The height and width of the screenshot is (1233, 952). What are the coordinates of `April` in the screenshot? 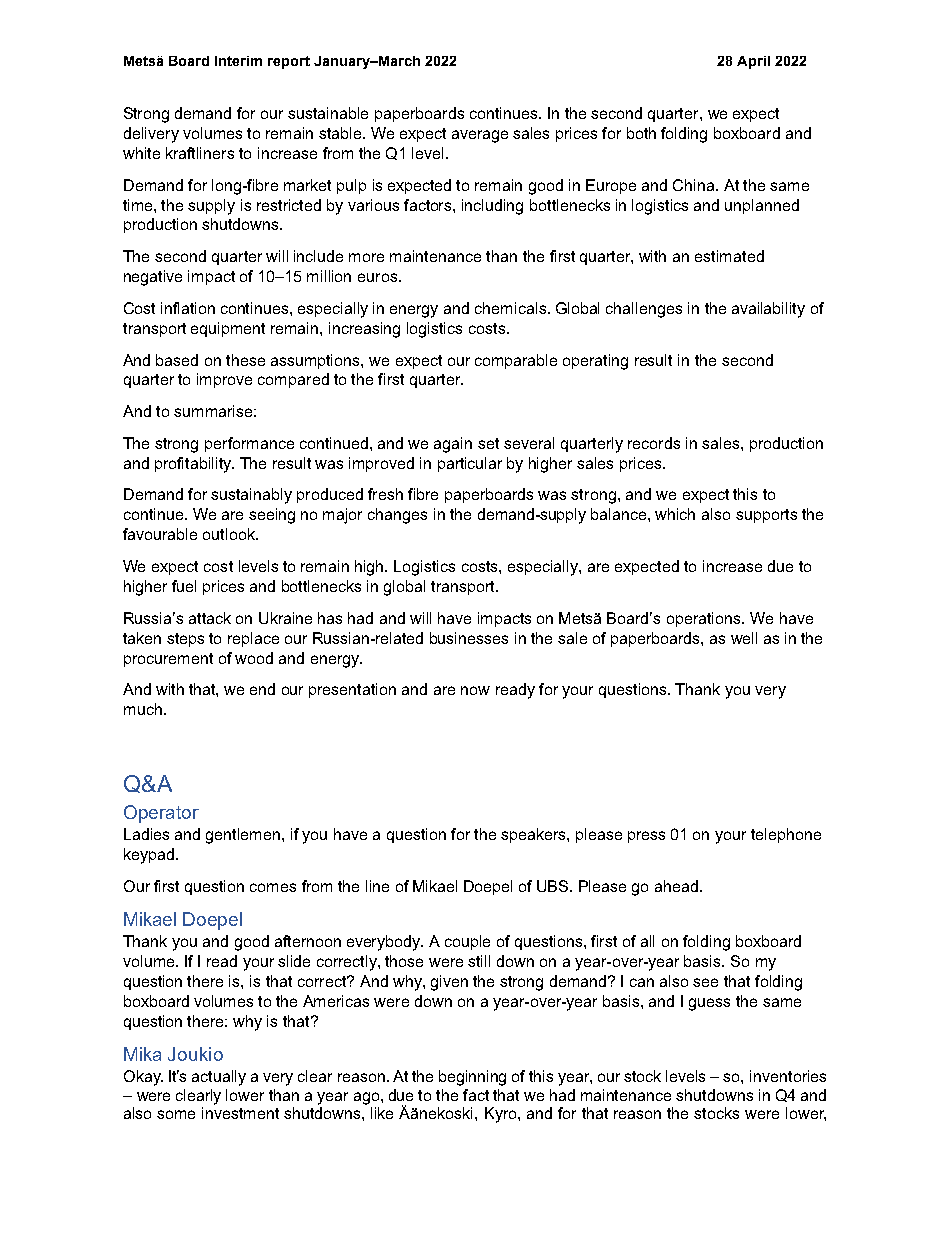 It's located at (753, 62).
